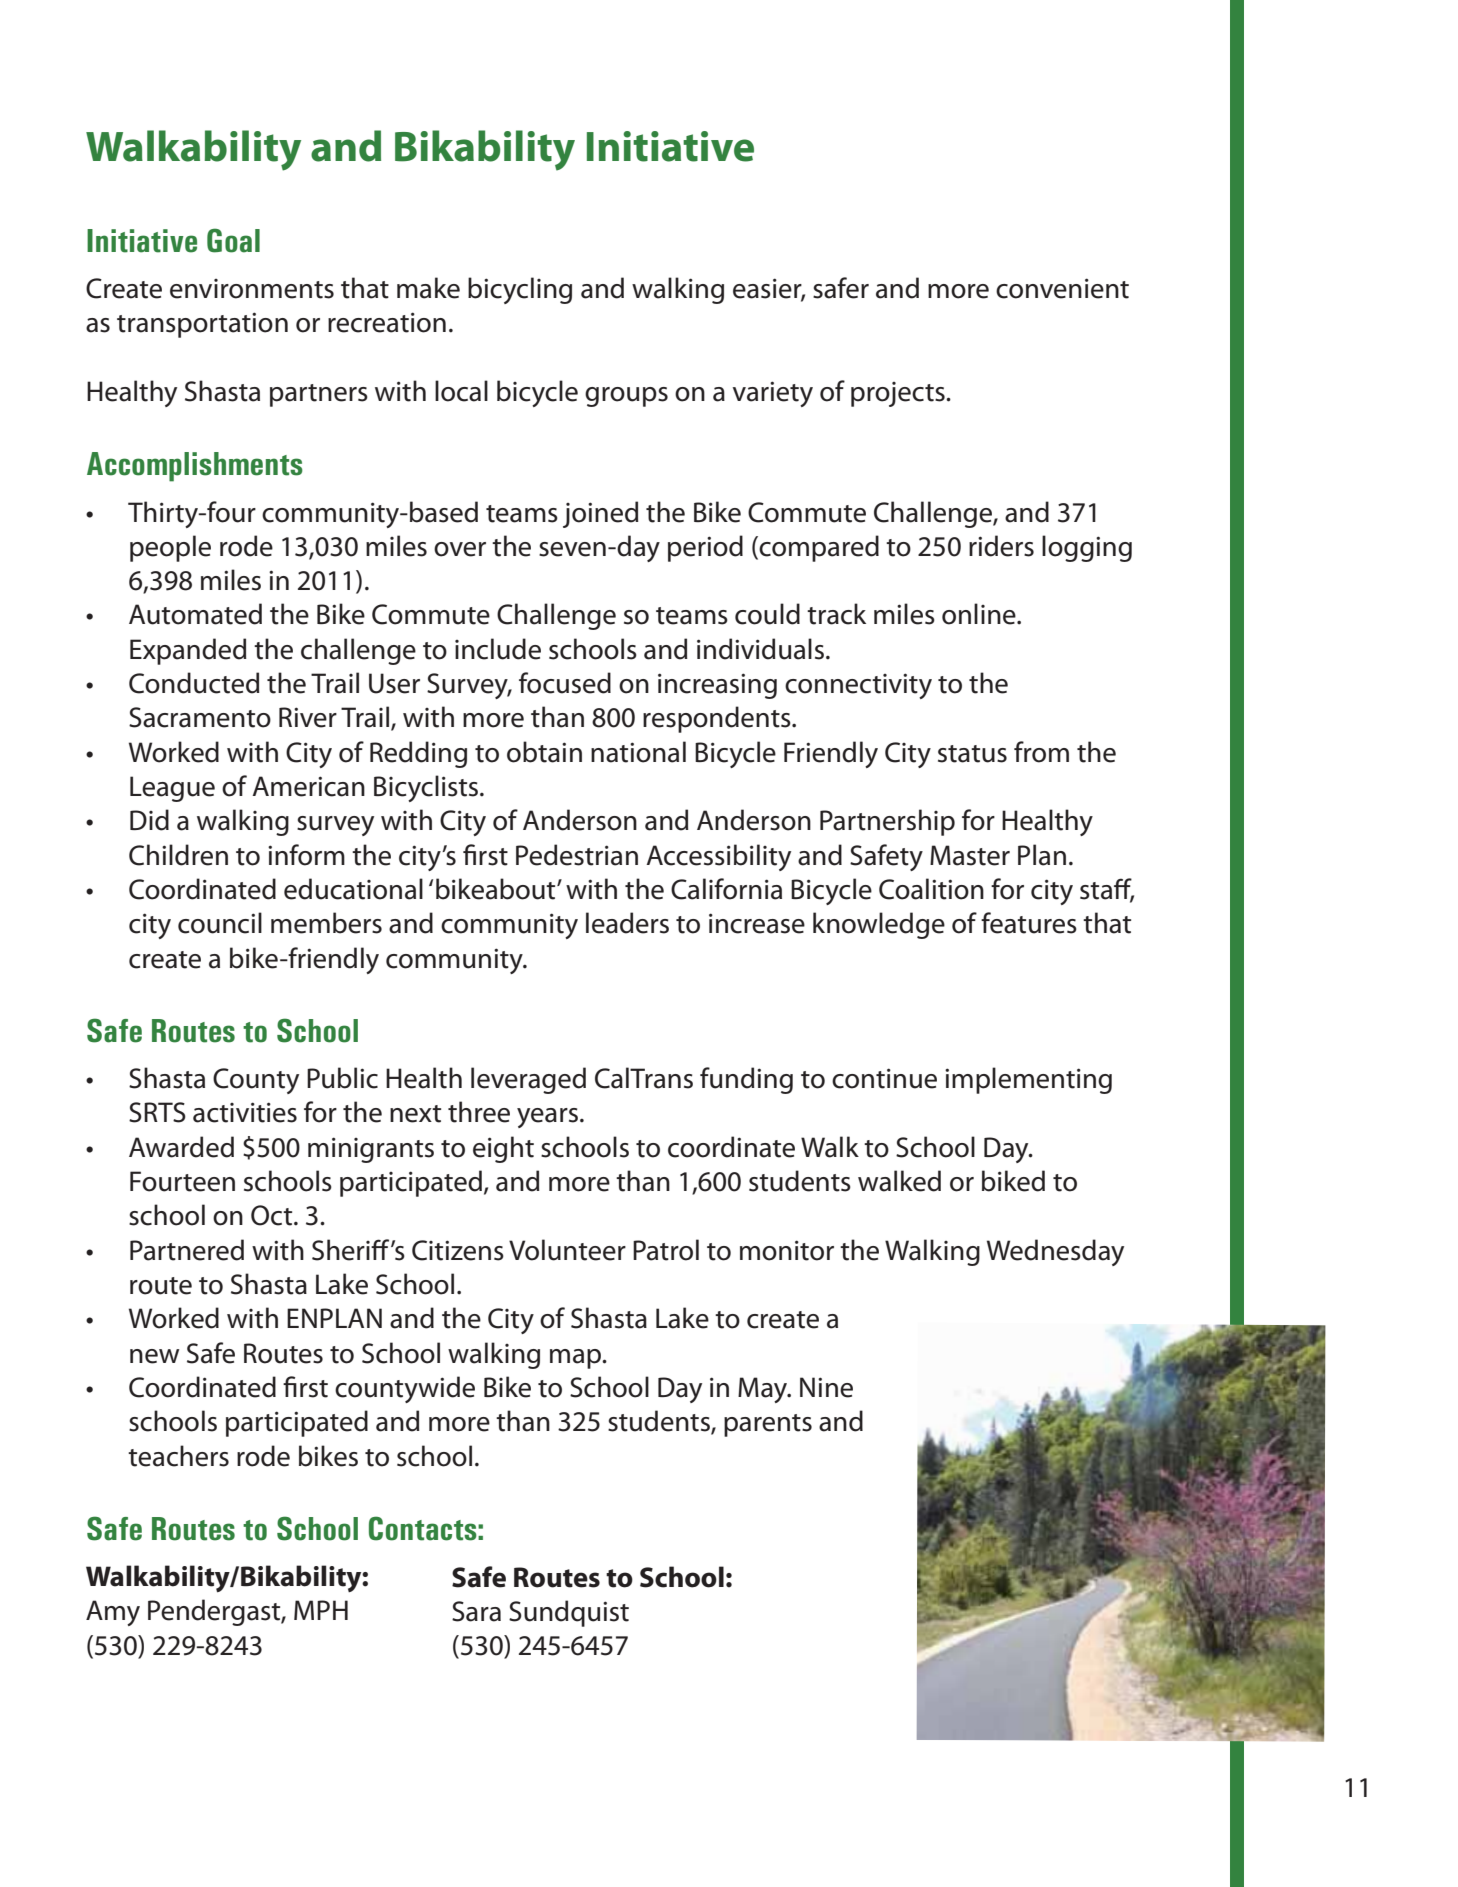 The height and width of the image is (1887, 1458). Describe the element at coordinates (980, 614) in the image. I see `online` at that location.
